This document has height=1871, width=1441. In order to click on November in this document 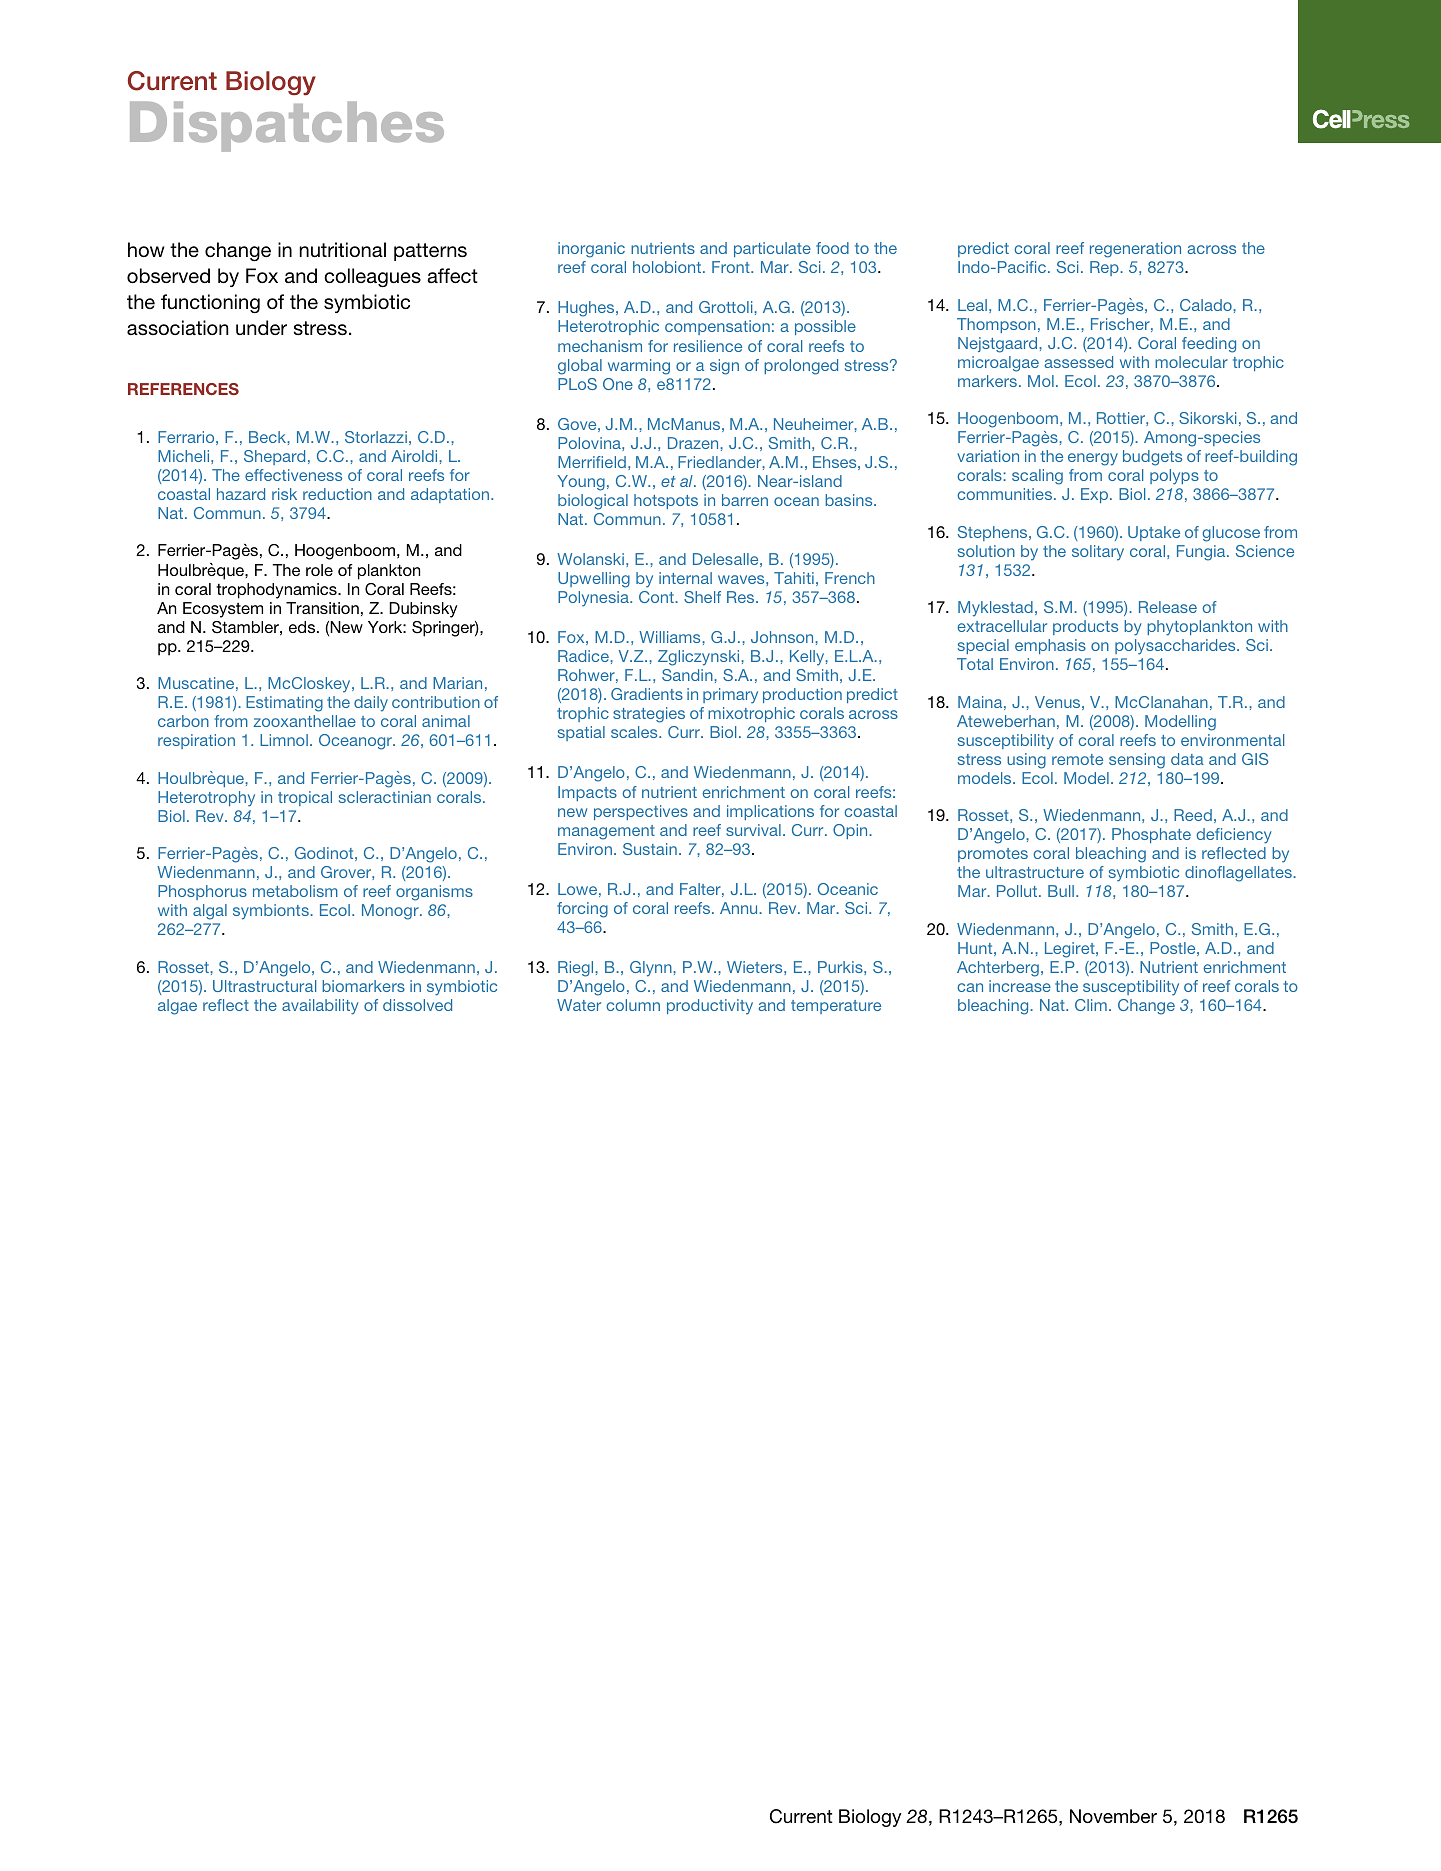, I will do `click(1113, 1816)`.
